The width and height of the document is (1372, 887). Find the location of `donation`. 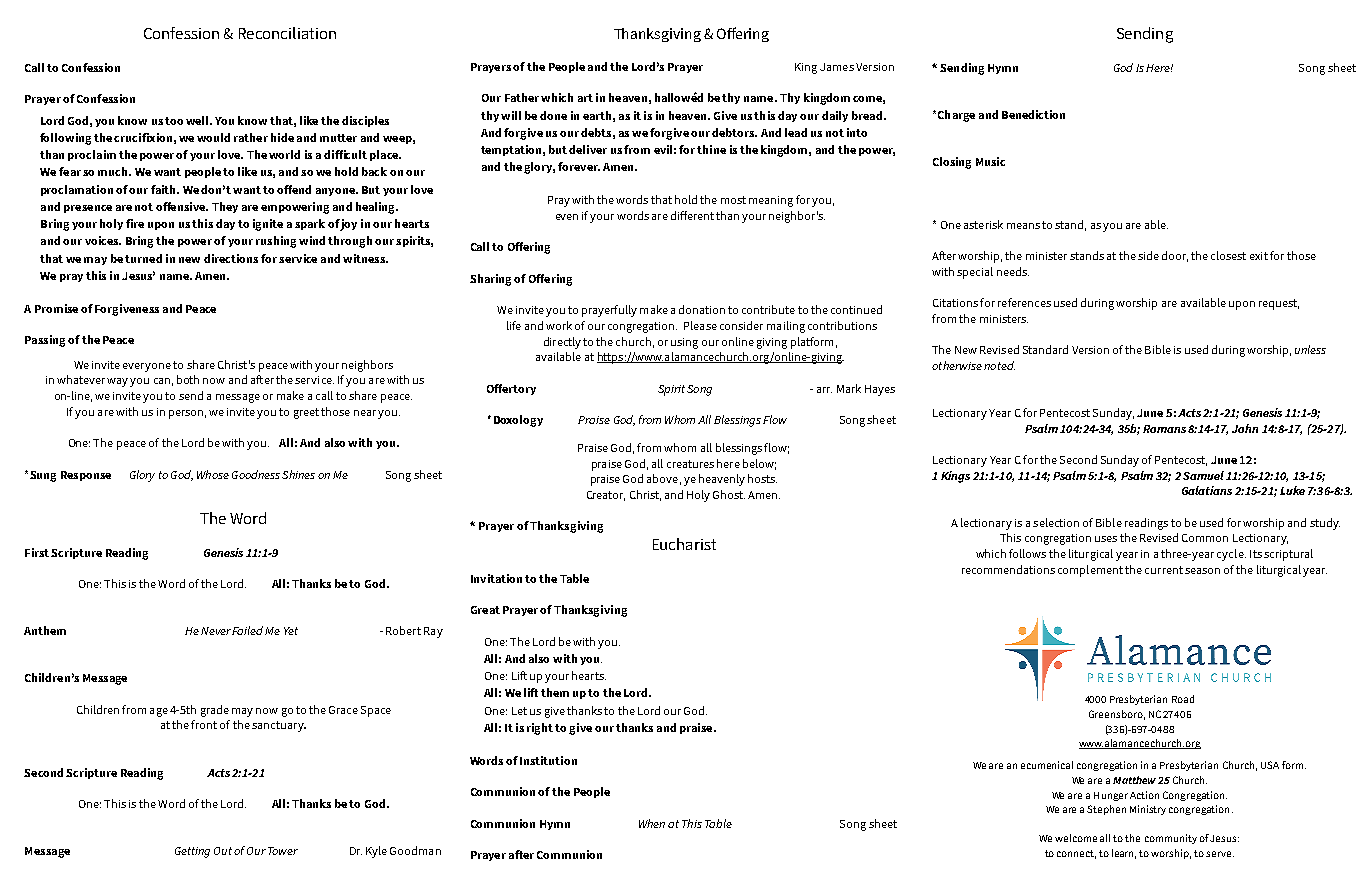

donation is located at coordinates (702, 309).
